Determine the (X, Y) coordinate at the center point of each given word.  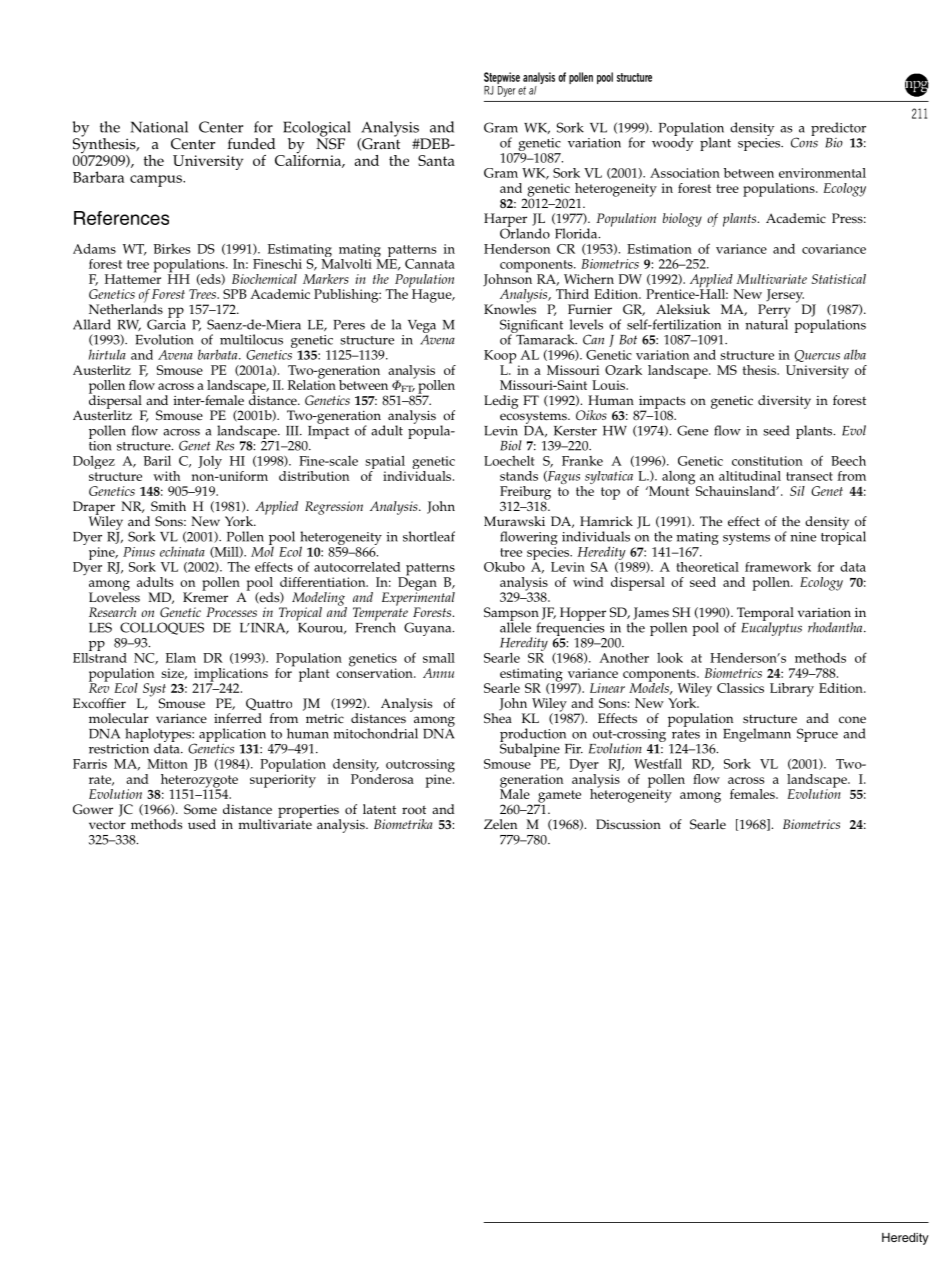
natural (766, 323)
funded (251, 144)
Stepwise (502, 79)
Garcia (166, 323)
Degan (417, 584)
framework (778, 567)
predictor (838, 130)
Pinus (139, 552)
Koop (501, 358)
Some (200, 809)
